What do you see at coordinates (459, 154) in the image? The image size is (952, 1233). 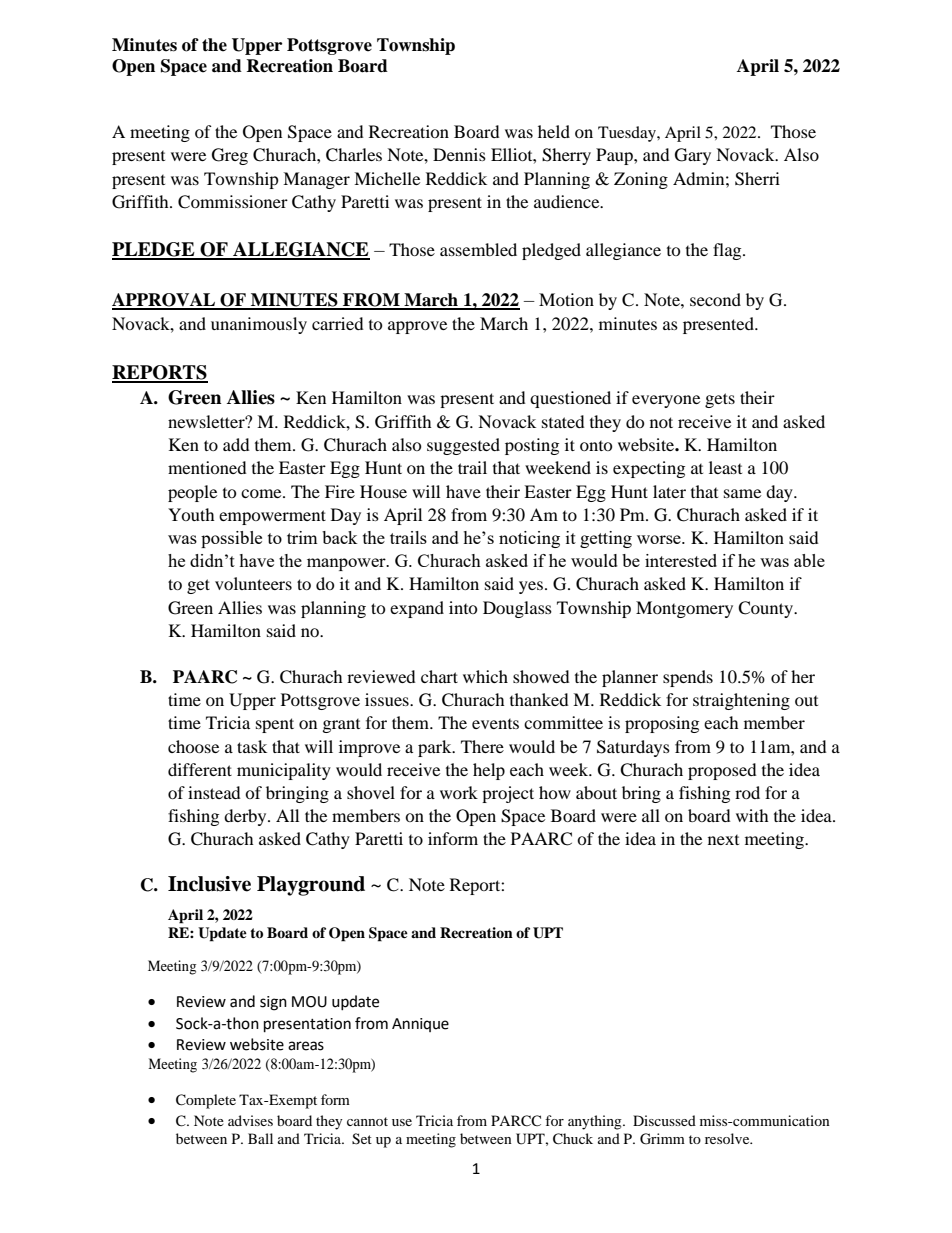 I see `Dennis` at bounding box center [459, 154].
